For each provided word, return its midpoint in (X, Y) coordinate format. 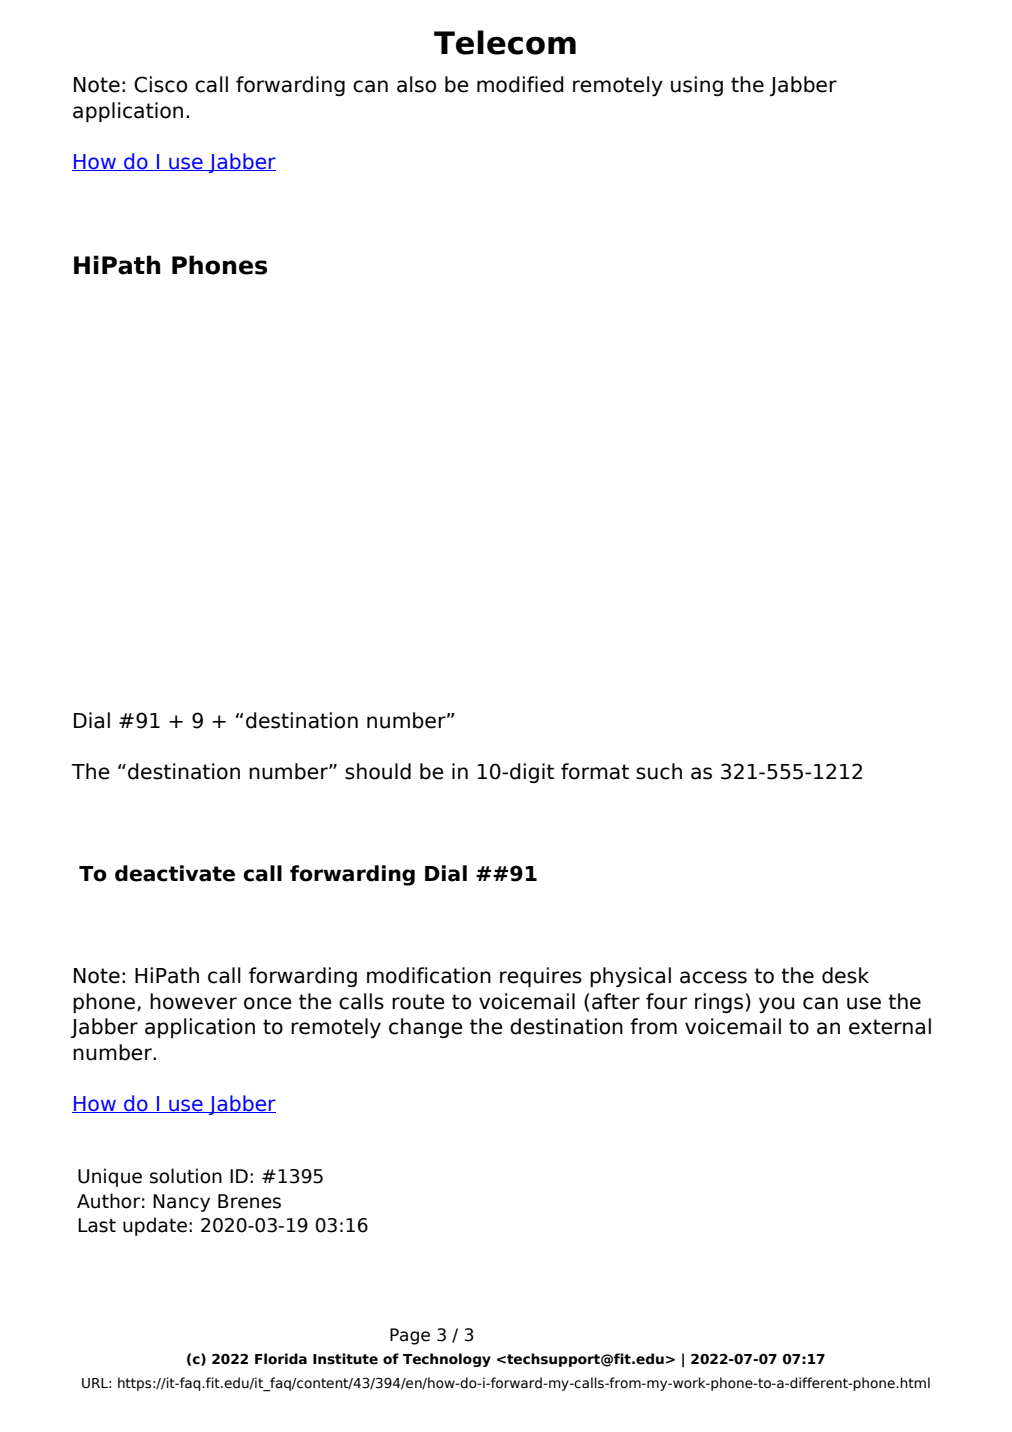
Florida (281, 1359)
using (697, 86)
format (595, 771)
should (378, 771)
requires (541, 977)
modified (520, 84)
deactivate (175, 873)
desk (845, 975)
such (659, 771)
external (890, 1026)
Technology (447, 1360)
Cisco (160, 84)
